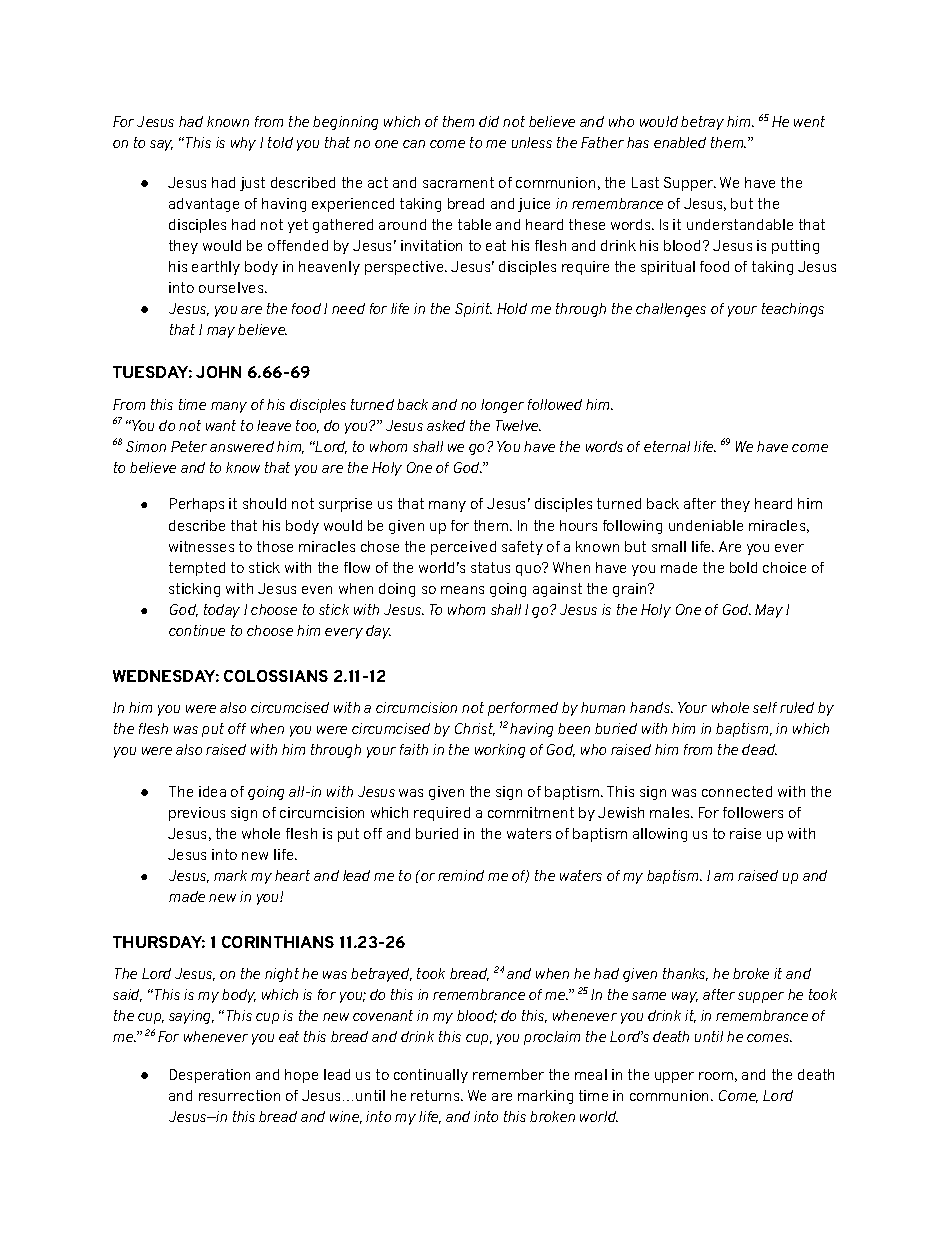  I want to click on sacrament, so click(458, 182).
